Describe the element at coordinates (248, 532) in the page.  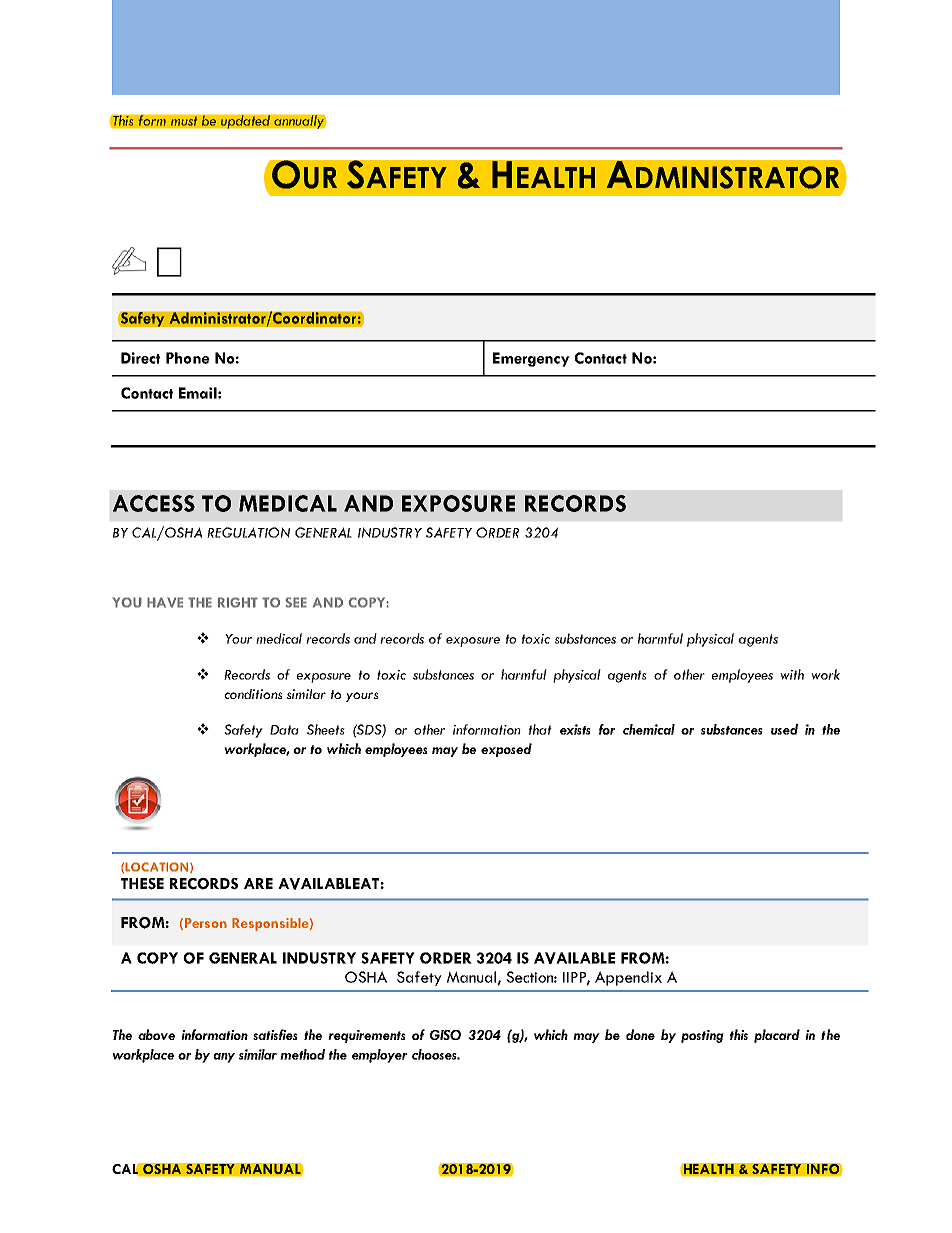
I see `REGULATION` at that location.
